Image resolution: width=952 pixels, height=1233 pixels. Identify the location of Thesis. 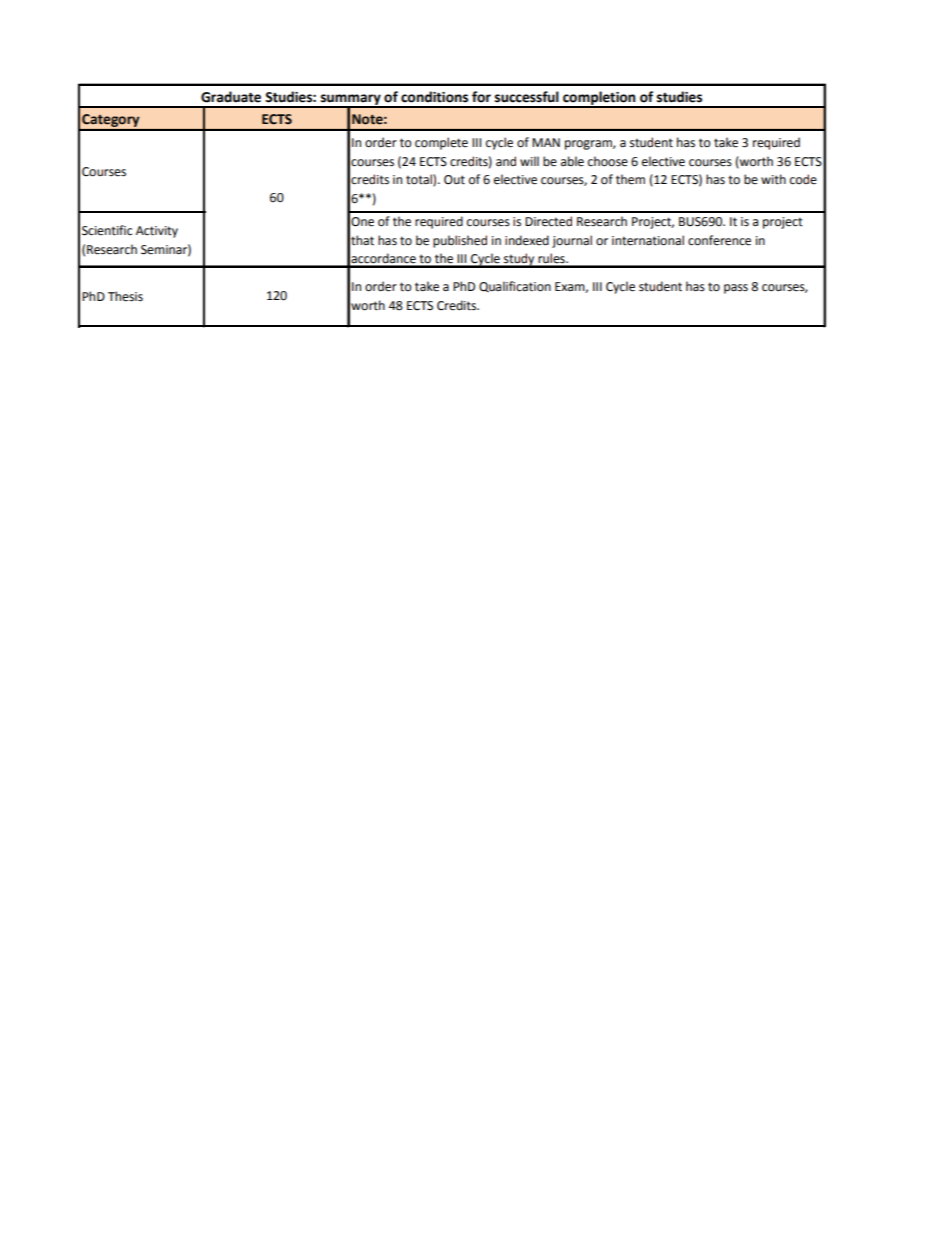
(125, 296).
